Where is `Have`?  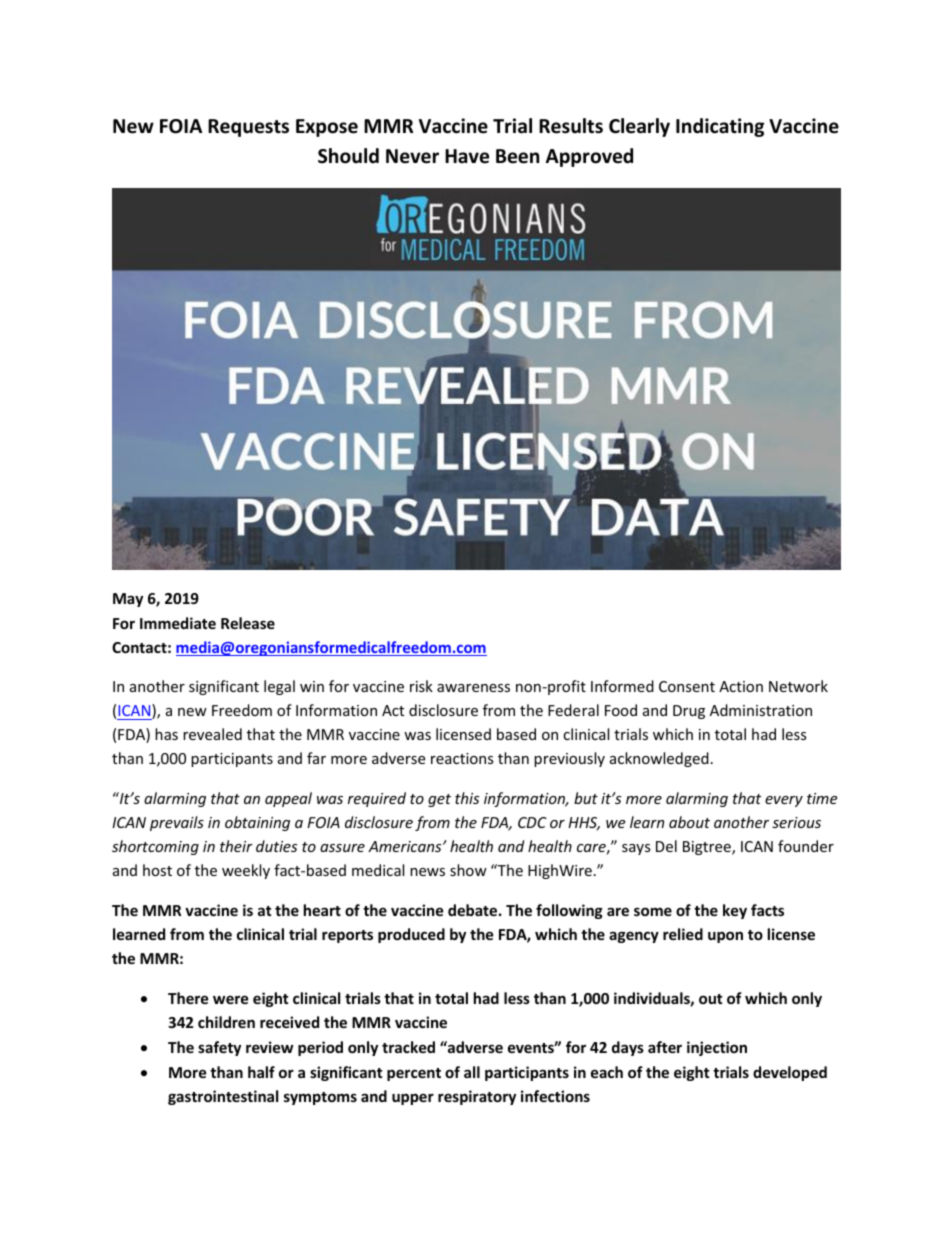 Have is located at coordinates (467, 156).
